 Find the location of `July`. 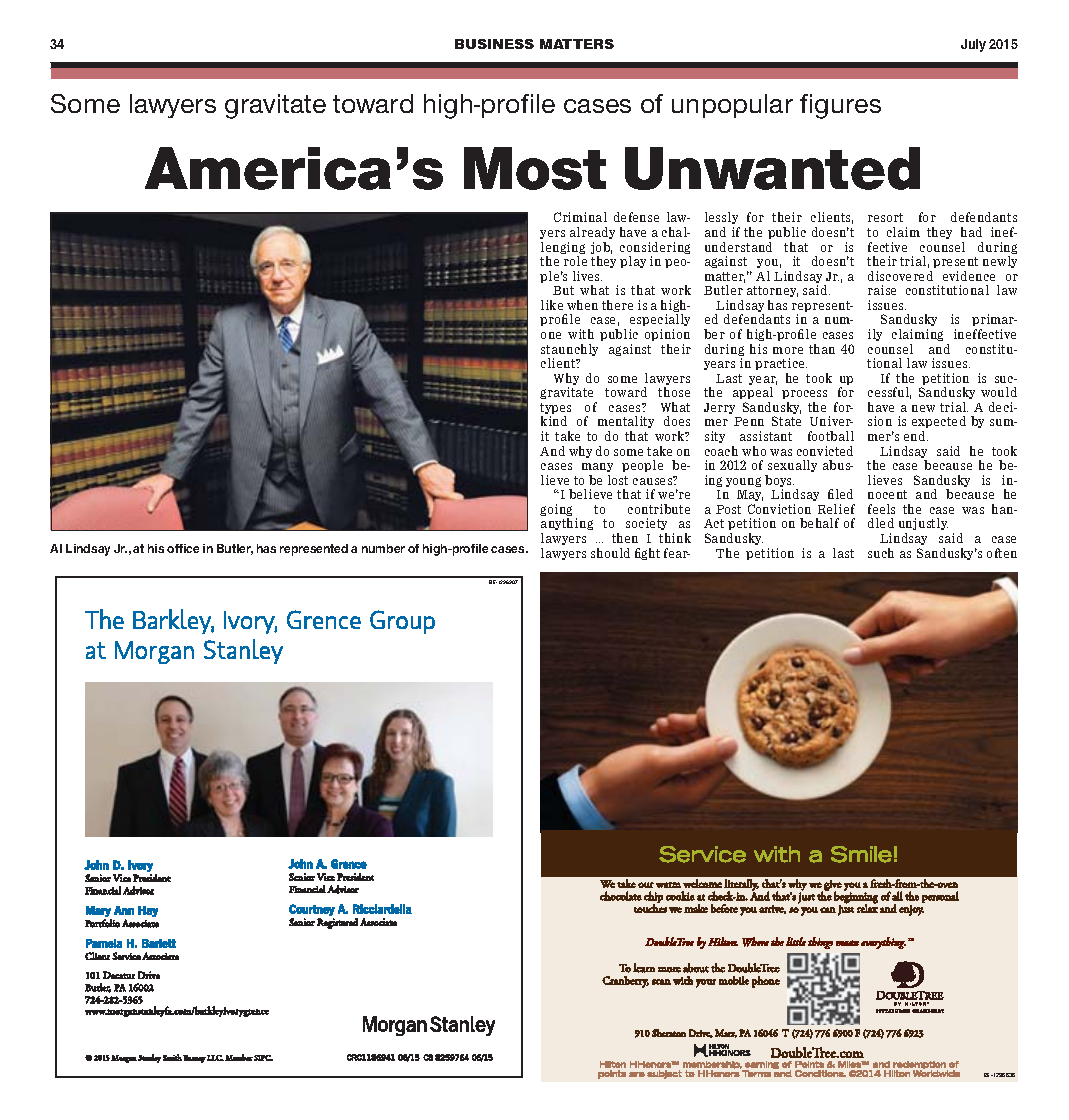

July is located at coordinates (973, 45).
